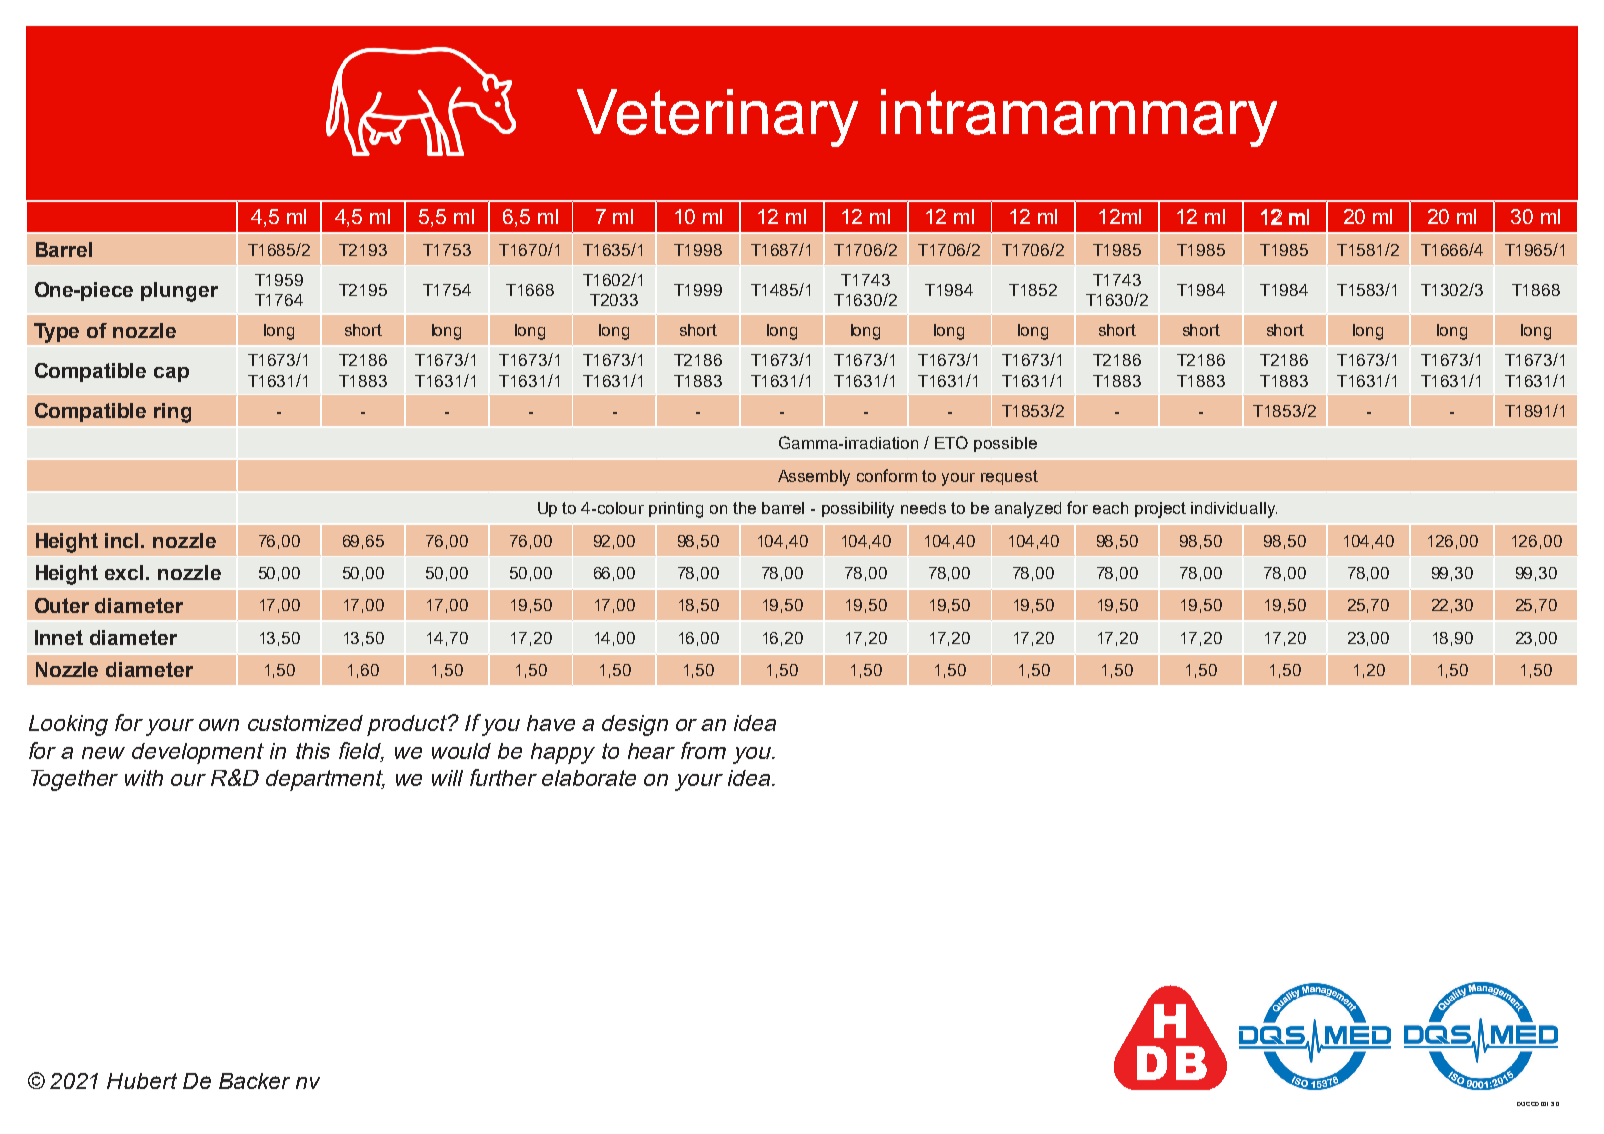  What do you see at coordinates (676, 510) in the image?
I see `printing` at bounding box center [676, 510].
